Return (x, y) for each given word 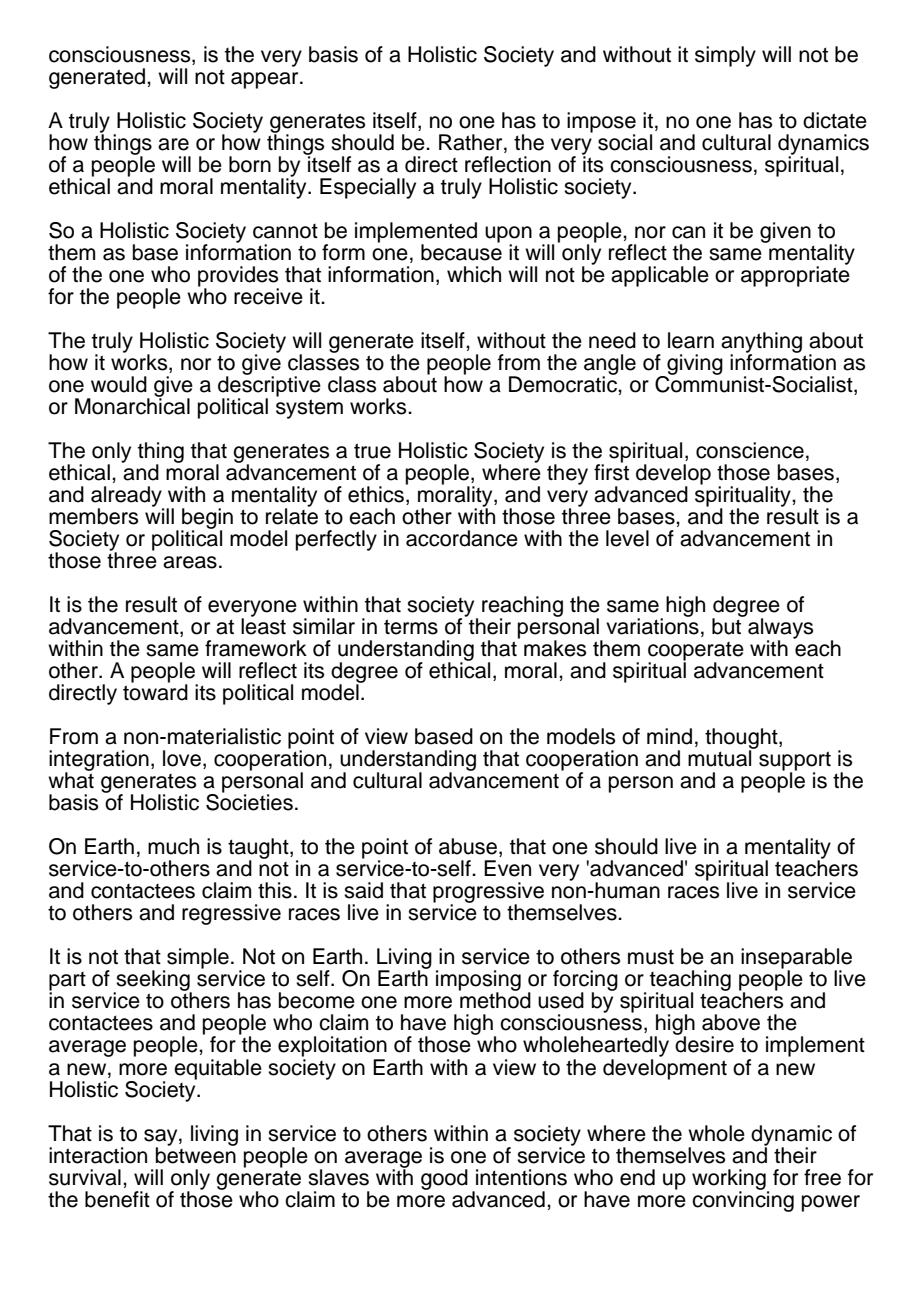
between (196, 1154)
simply (725, 56)
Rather (472, 142)
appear (266, 80)
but (728, 625)
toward (155, 691)
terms (411, 627)
